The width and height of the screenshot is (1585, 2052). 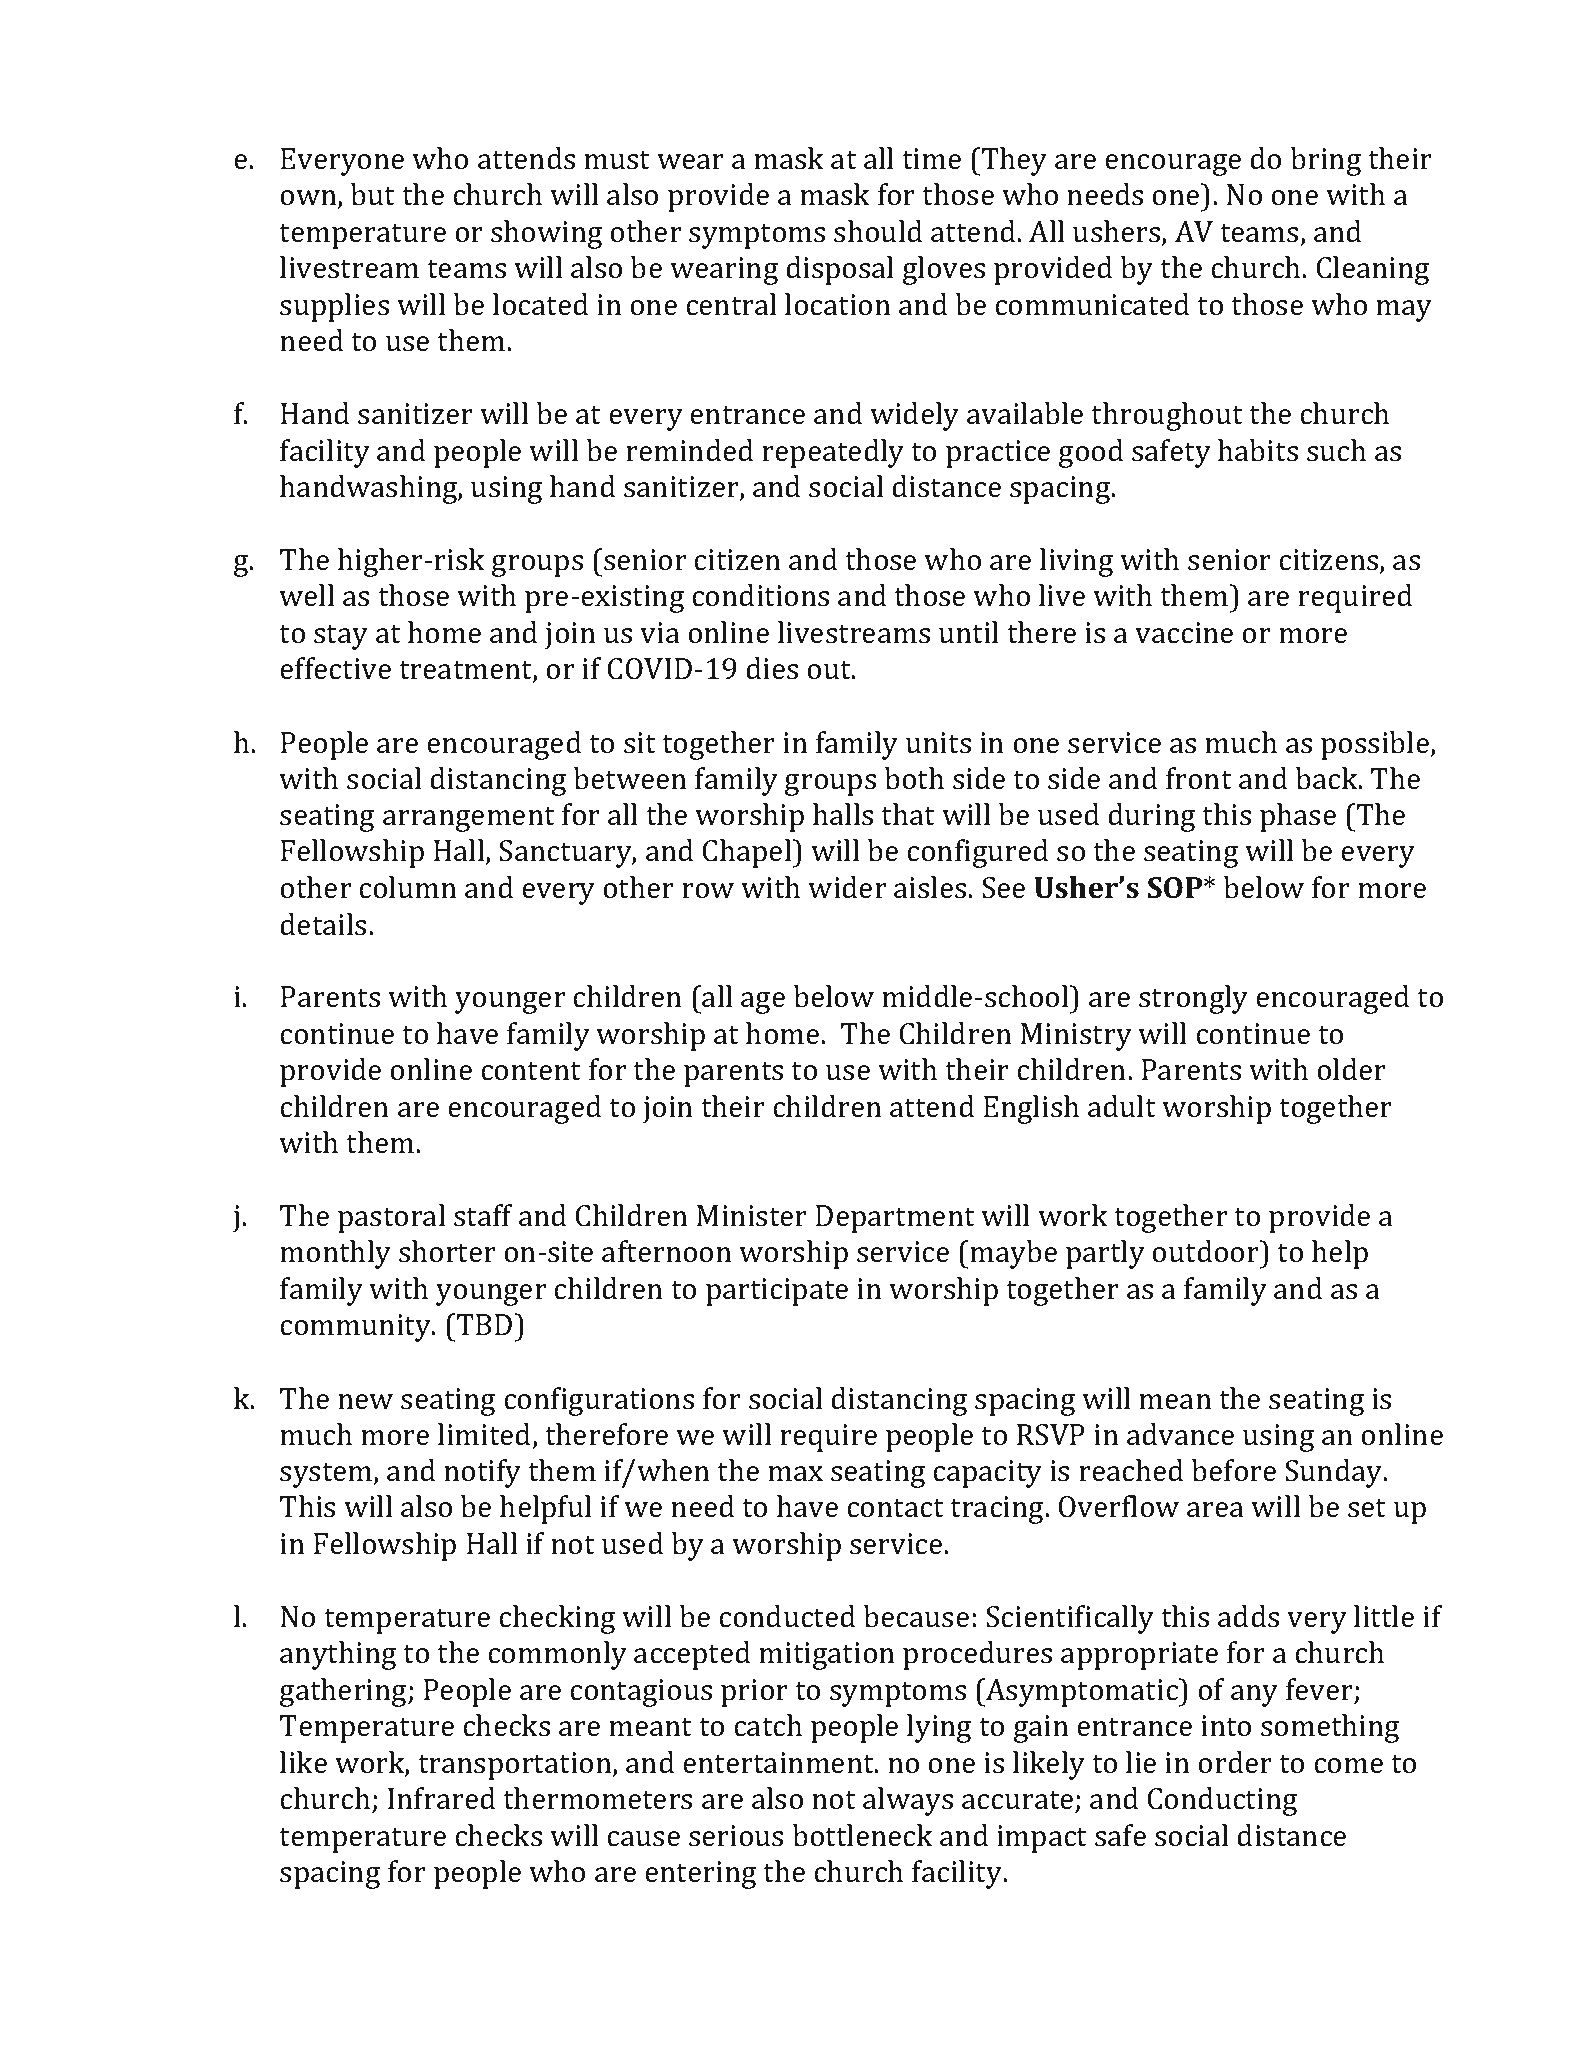 What do you see at coordinates (441, 1798) in the screenshot?
I see `Infrared` at bounding box center [441, 1798].
